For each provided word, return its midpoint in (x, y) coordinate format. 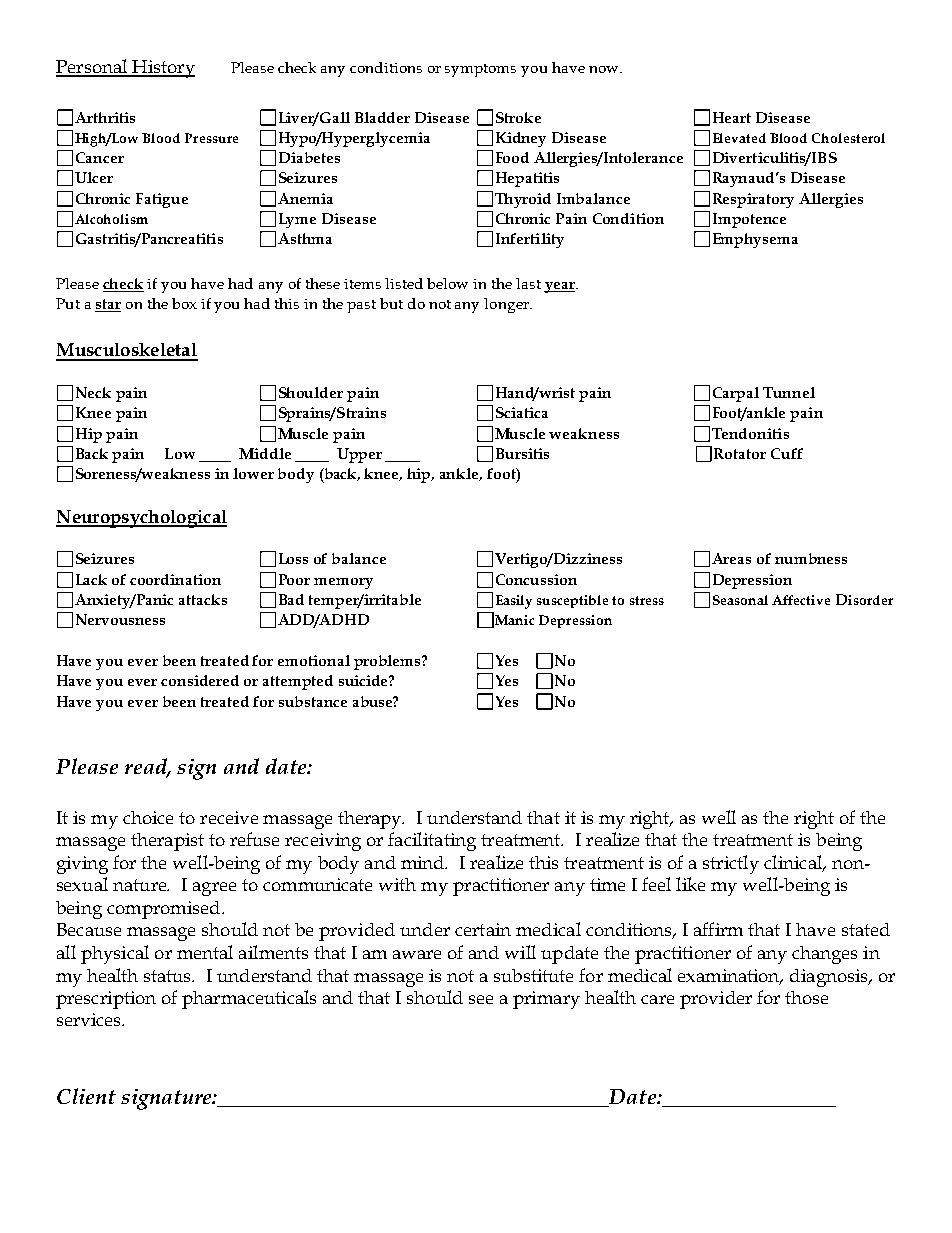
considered (200, 680)
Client (86, 1096)
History (162, 69)
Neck (93, 392)
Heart (732, 117)
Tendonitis (750, 433)
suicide (364, 680)
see (481, 999)
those (806, 997)
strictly (731, 864)
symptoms (480, 70)
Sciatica (522, 412)
